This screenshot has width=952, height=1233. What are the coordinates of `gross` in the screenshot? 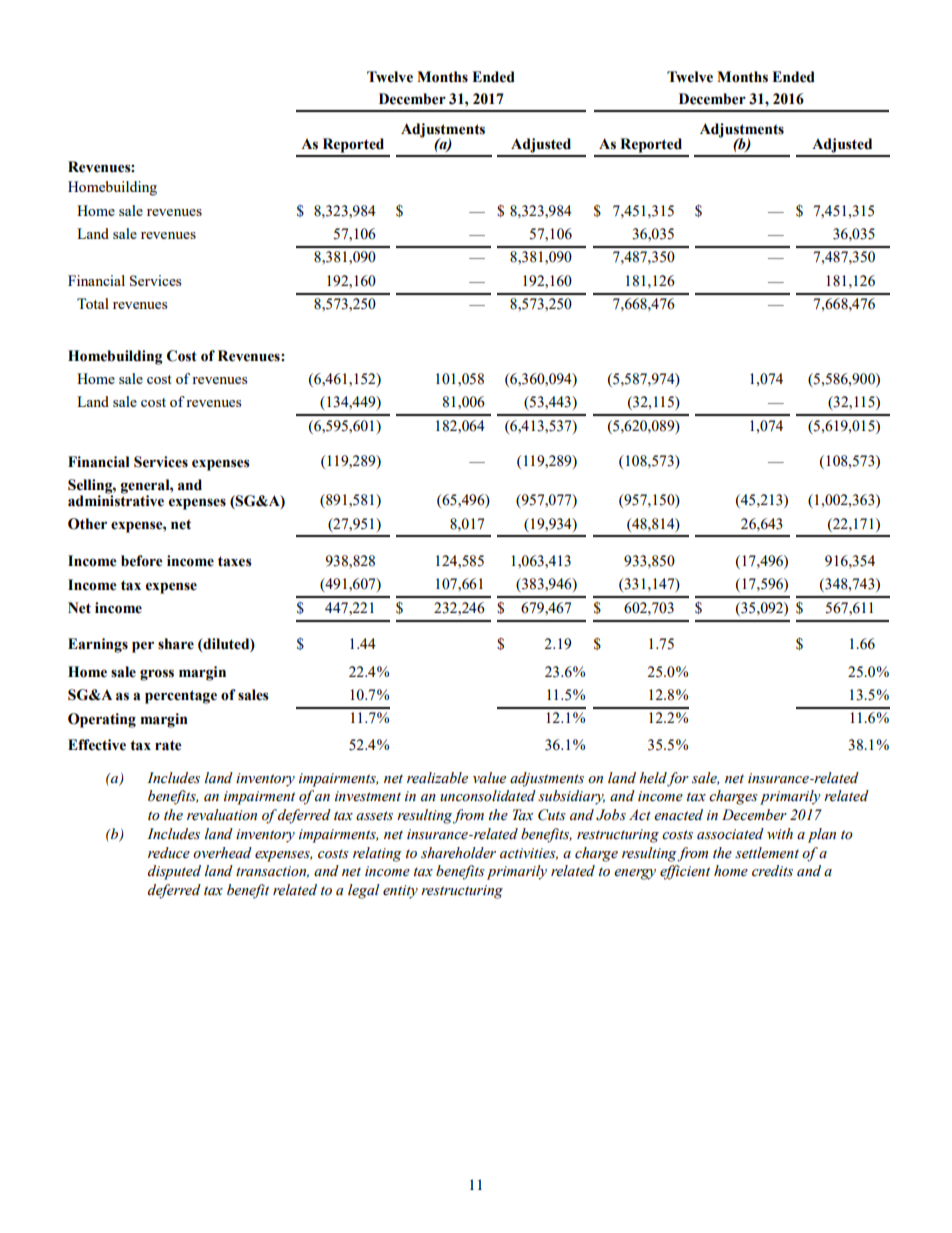 It's located at (157, 675).
